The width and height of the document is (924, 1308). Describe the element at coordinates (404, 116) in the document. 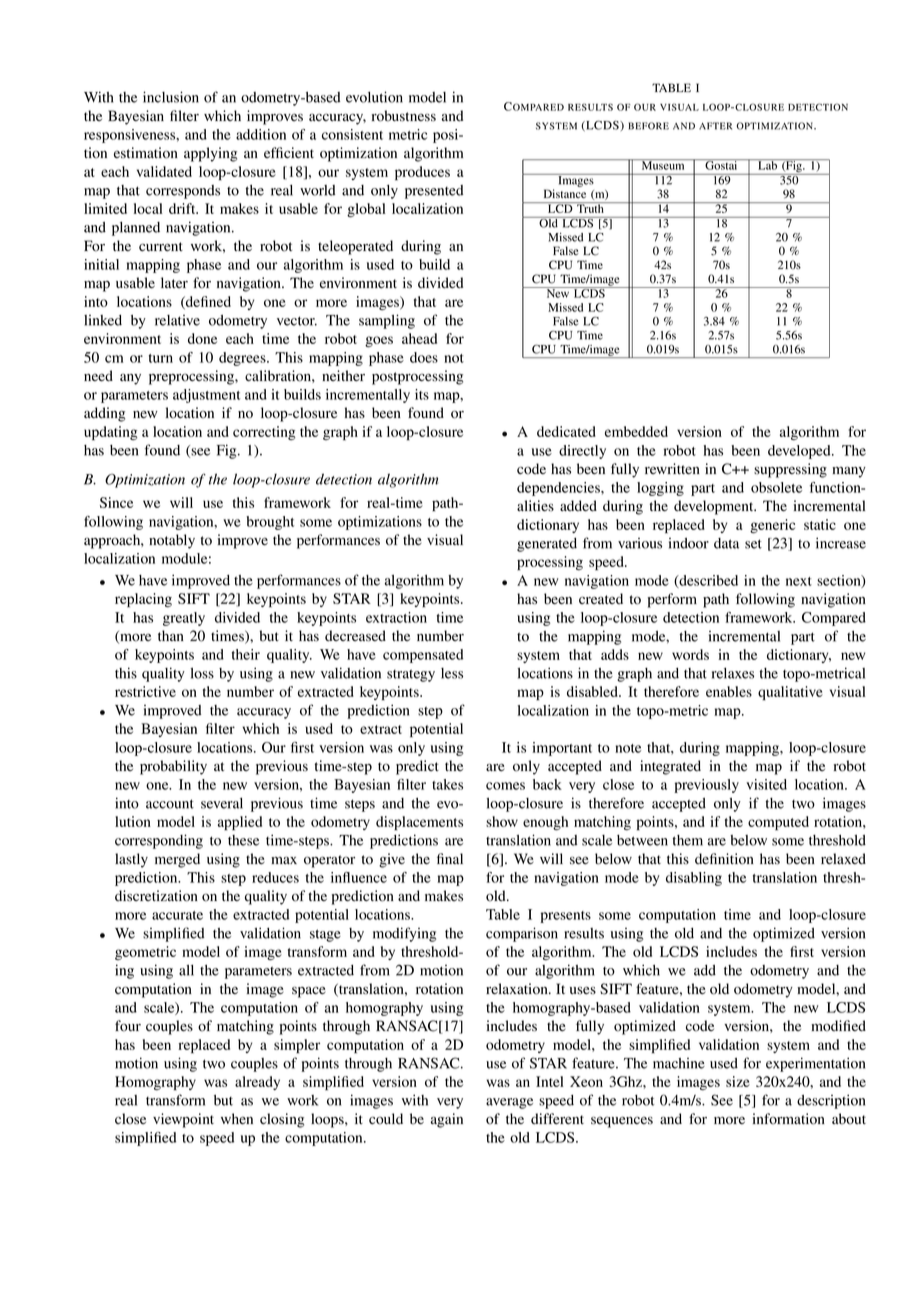

I see `robustness` at that location.
